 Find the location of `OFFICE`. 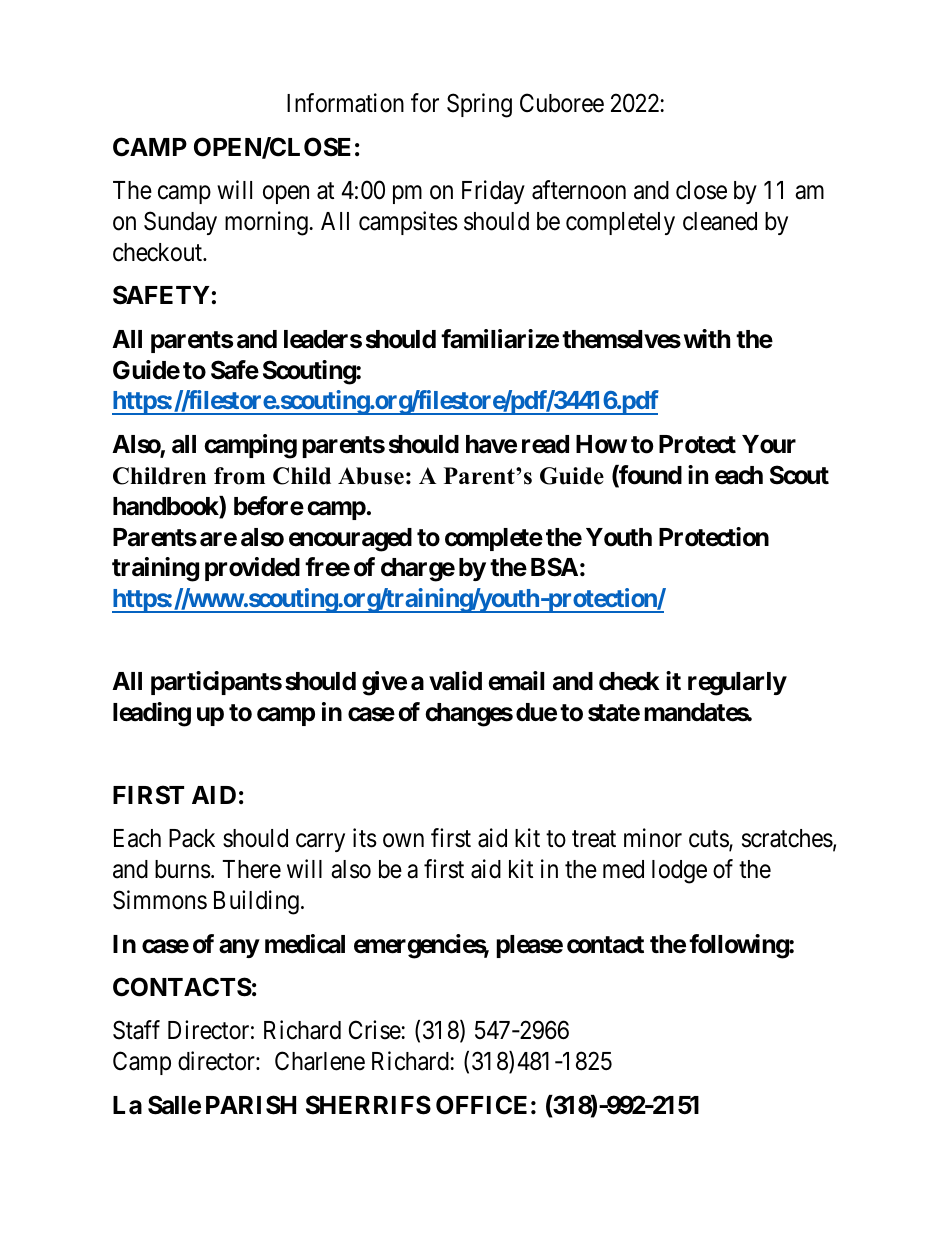

OFFICE is located at coordinates (481, 1105).
